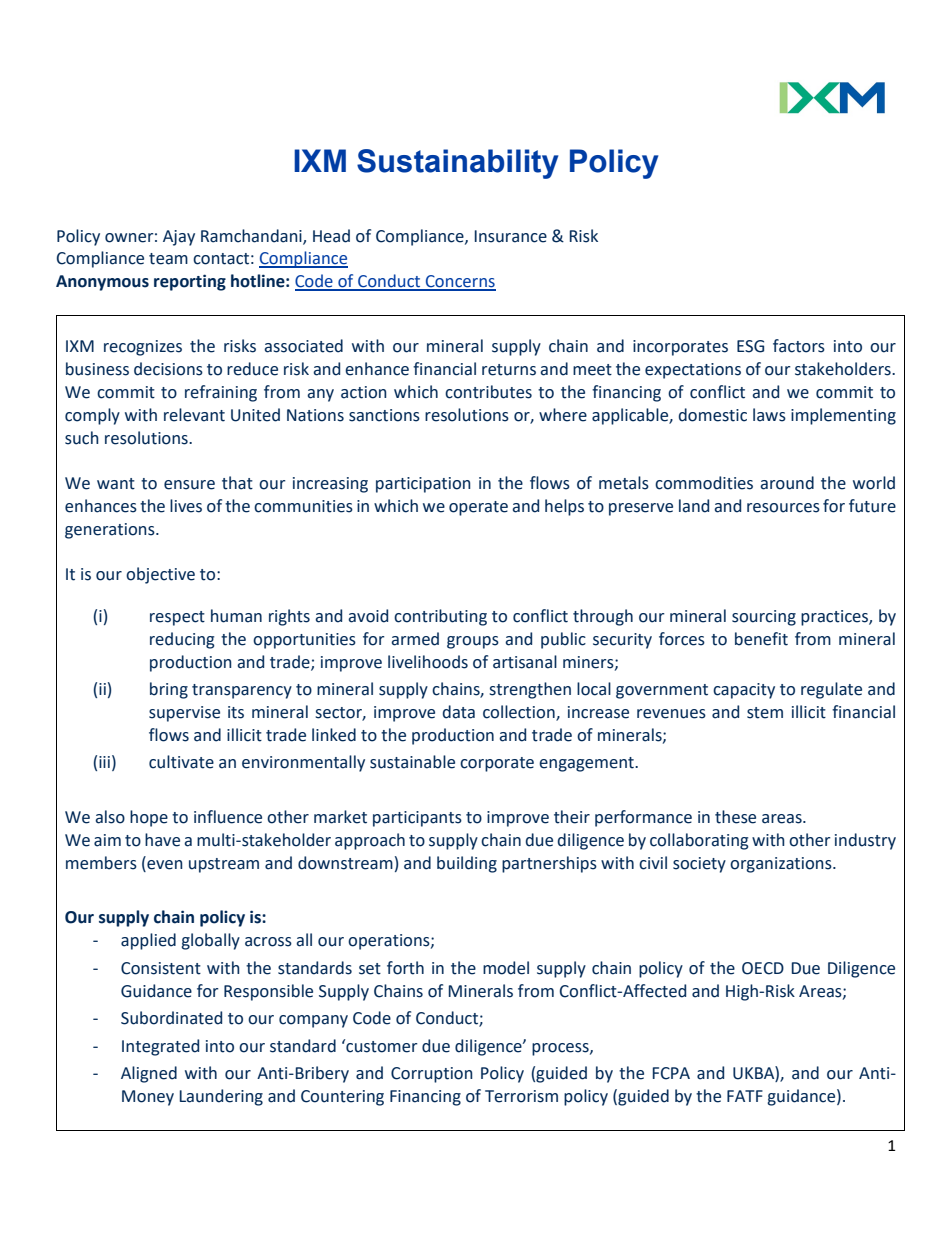 The height and width of the page is (1233, 952). Describe the element at coordinates (412, 762) in the page. I see `sustainable` at that location.
